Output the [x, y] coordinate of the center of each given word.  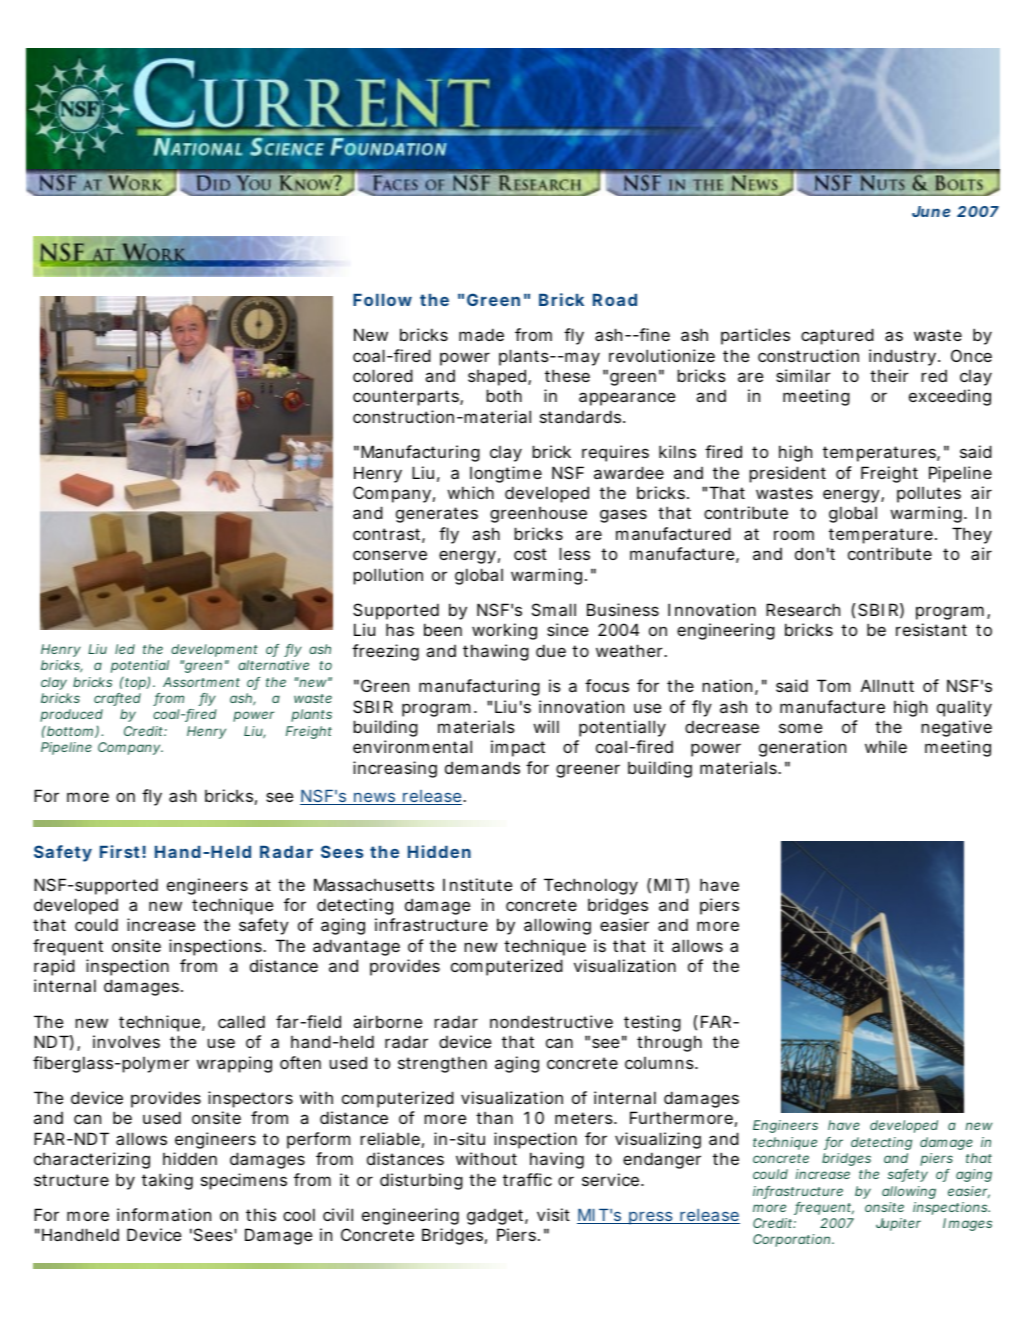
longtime [506, 474]
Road [615, 300]
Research [803, 609]
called [241, 1021]
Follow [382, 300]
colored [383, 375]
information [164, 1214]
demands [482, 767]
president [787, 474]
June [931, 211]
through [669, 1043]
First [120, 851]
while [886, 746]
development [214, 650]
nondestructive [551, 1021]
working [504, 631]
